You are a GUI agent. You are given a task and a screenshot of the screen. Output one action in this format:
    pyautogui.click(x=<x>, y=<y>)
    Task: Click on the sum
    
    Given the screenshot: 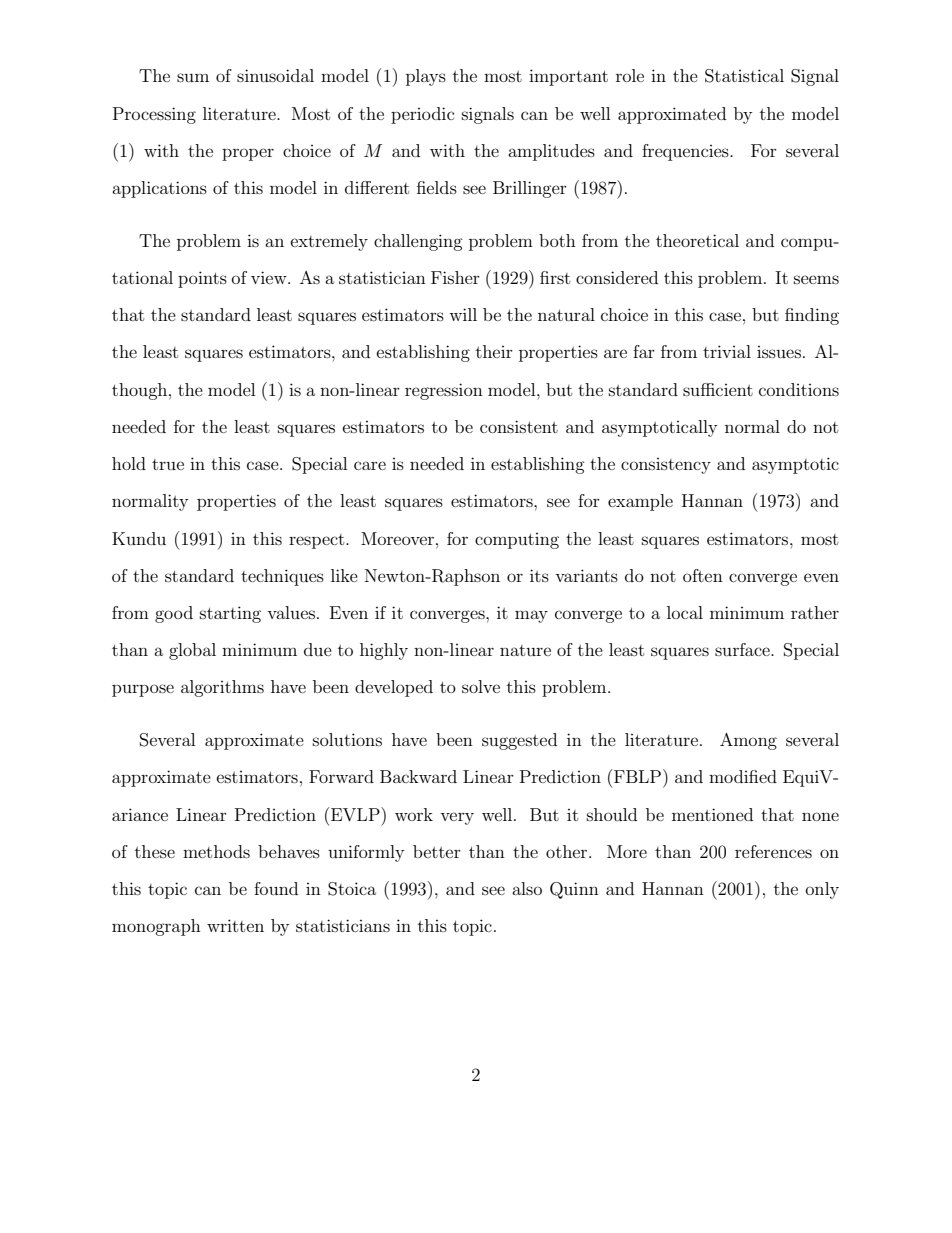 What is the action you would take?
    pyautogui.click(x=193, y=77)
